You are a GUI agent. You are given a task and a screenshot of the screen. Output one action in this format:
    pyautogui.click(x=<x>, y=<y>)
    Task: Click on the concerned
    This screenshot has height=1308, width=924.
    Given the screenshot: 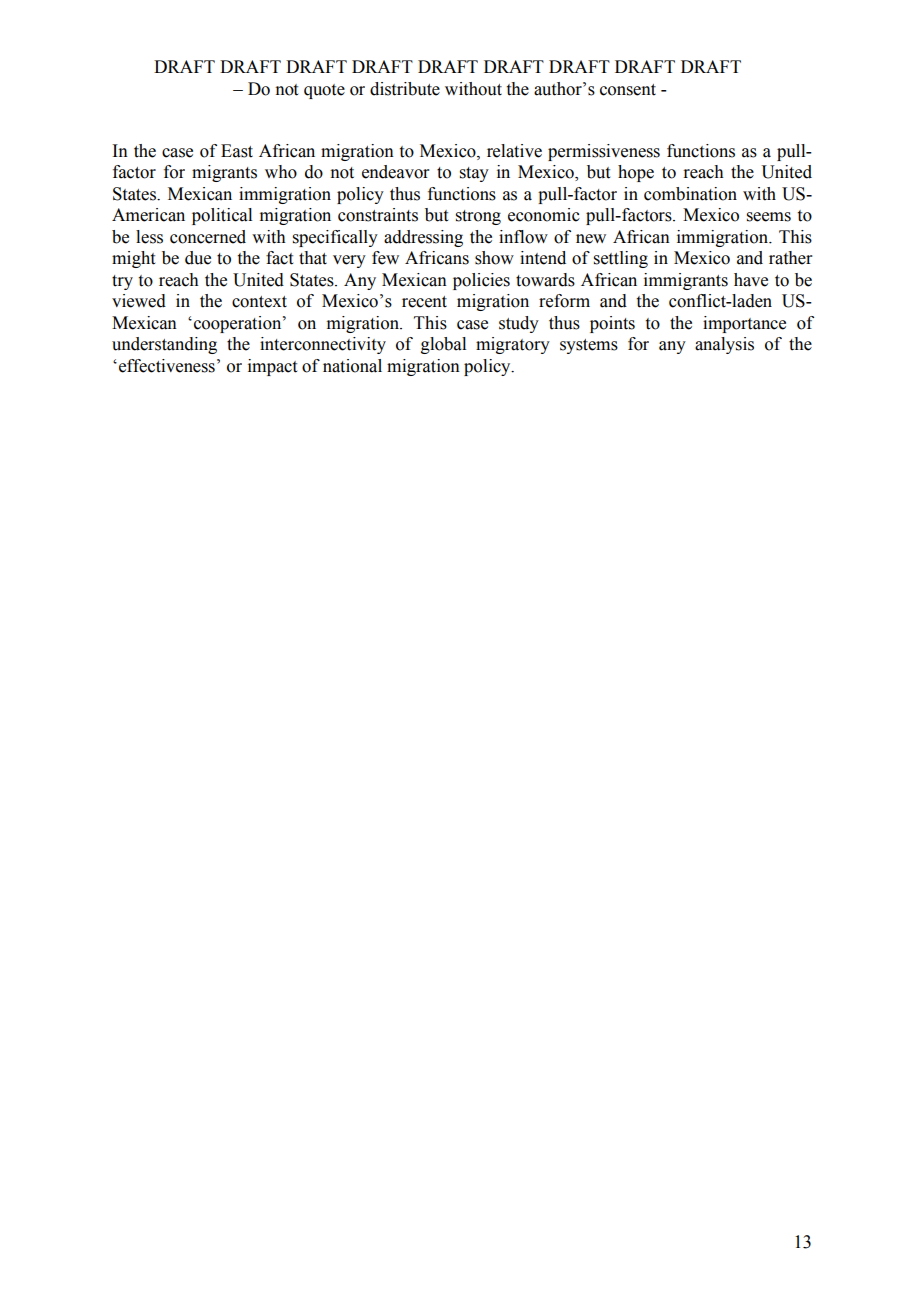 What is the action you would take?
    pyautogui.click(x=208, y=237)
